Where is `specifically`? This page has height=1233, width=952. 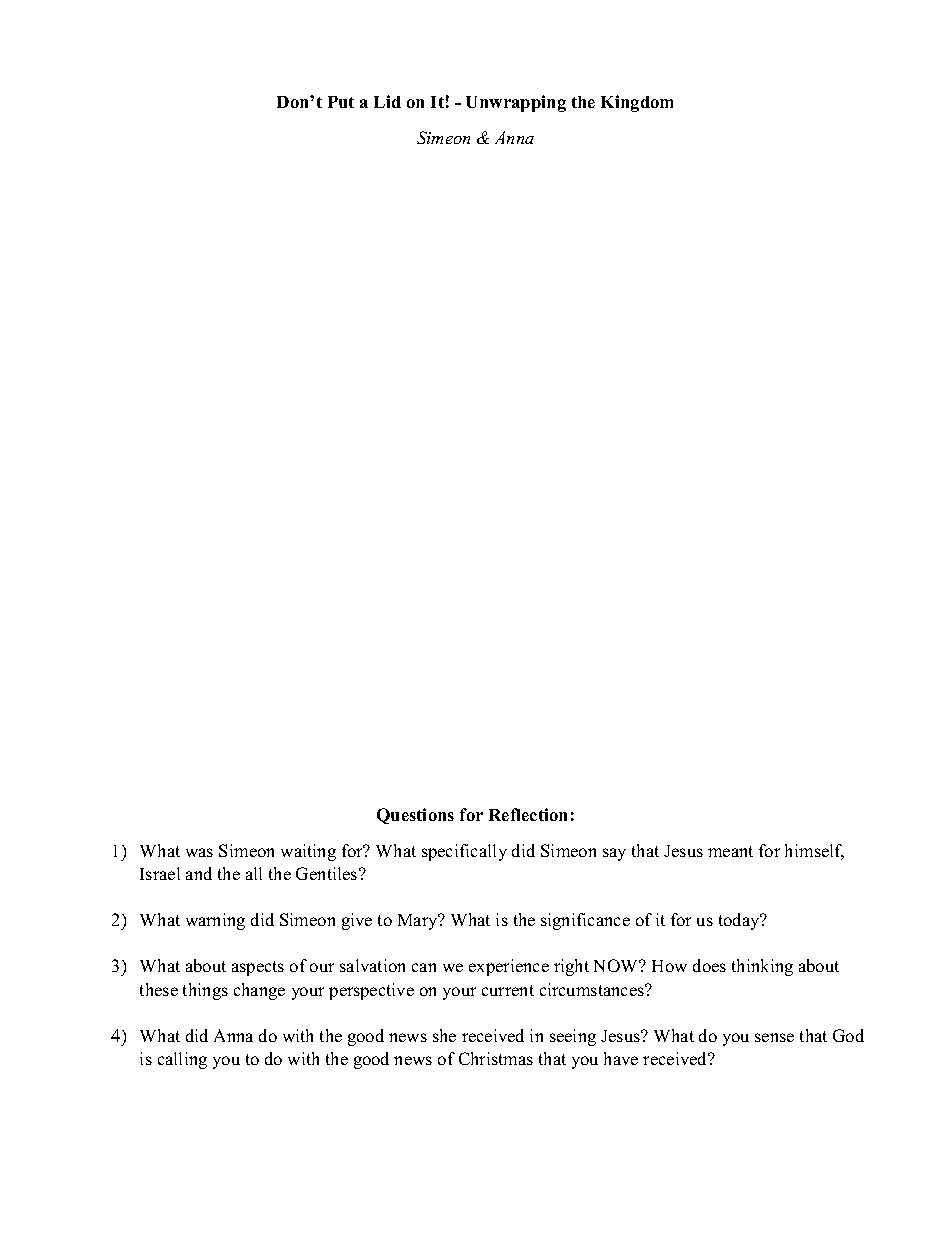 specifically is located at coordinates (464, 852).
